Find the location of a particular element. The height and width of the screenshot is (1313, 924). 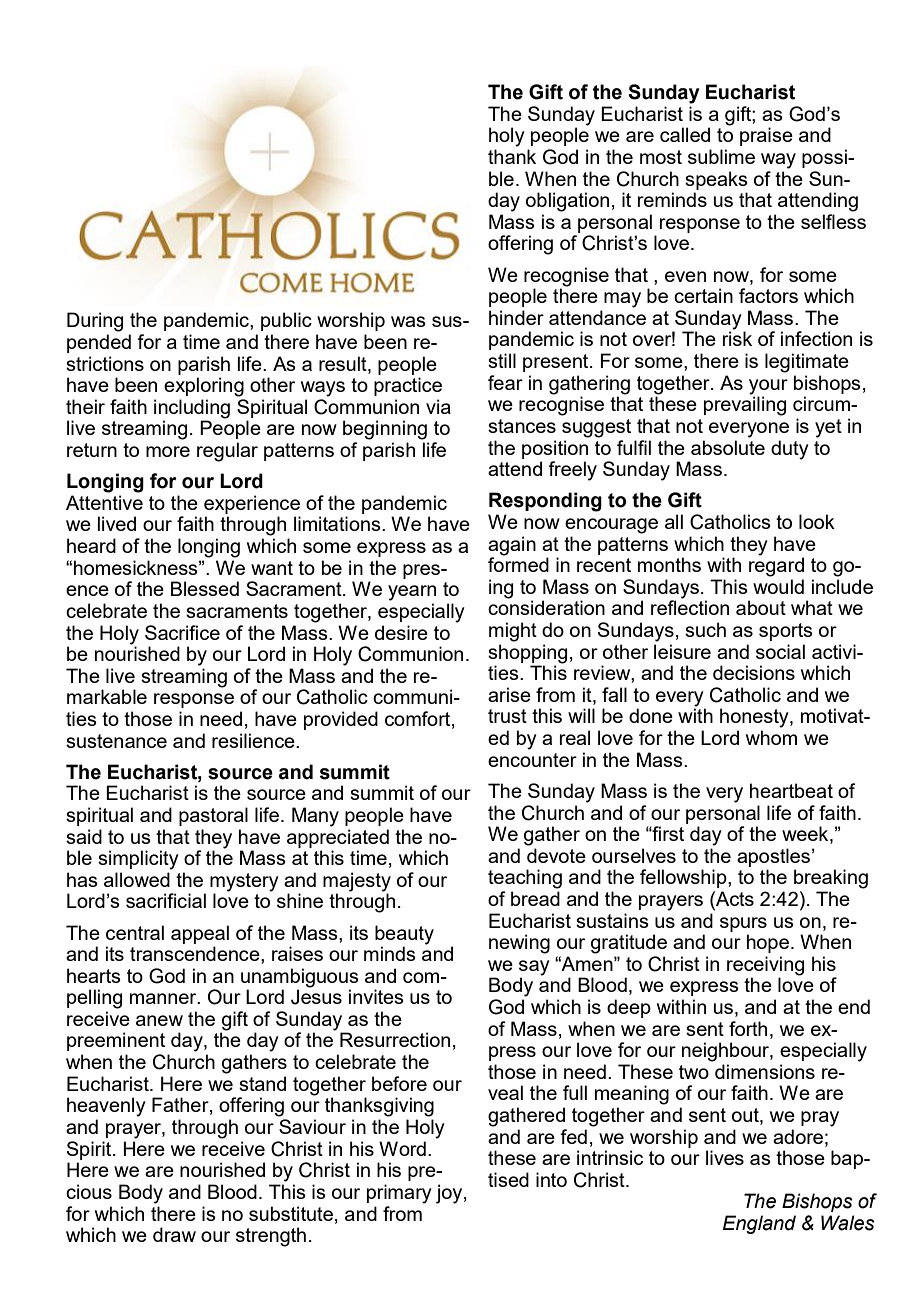

hope is located at coordinates (768, 943).
